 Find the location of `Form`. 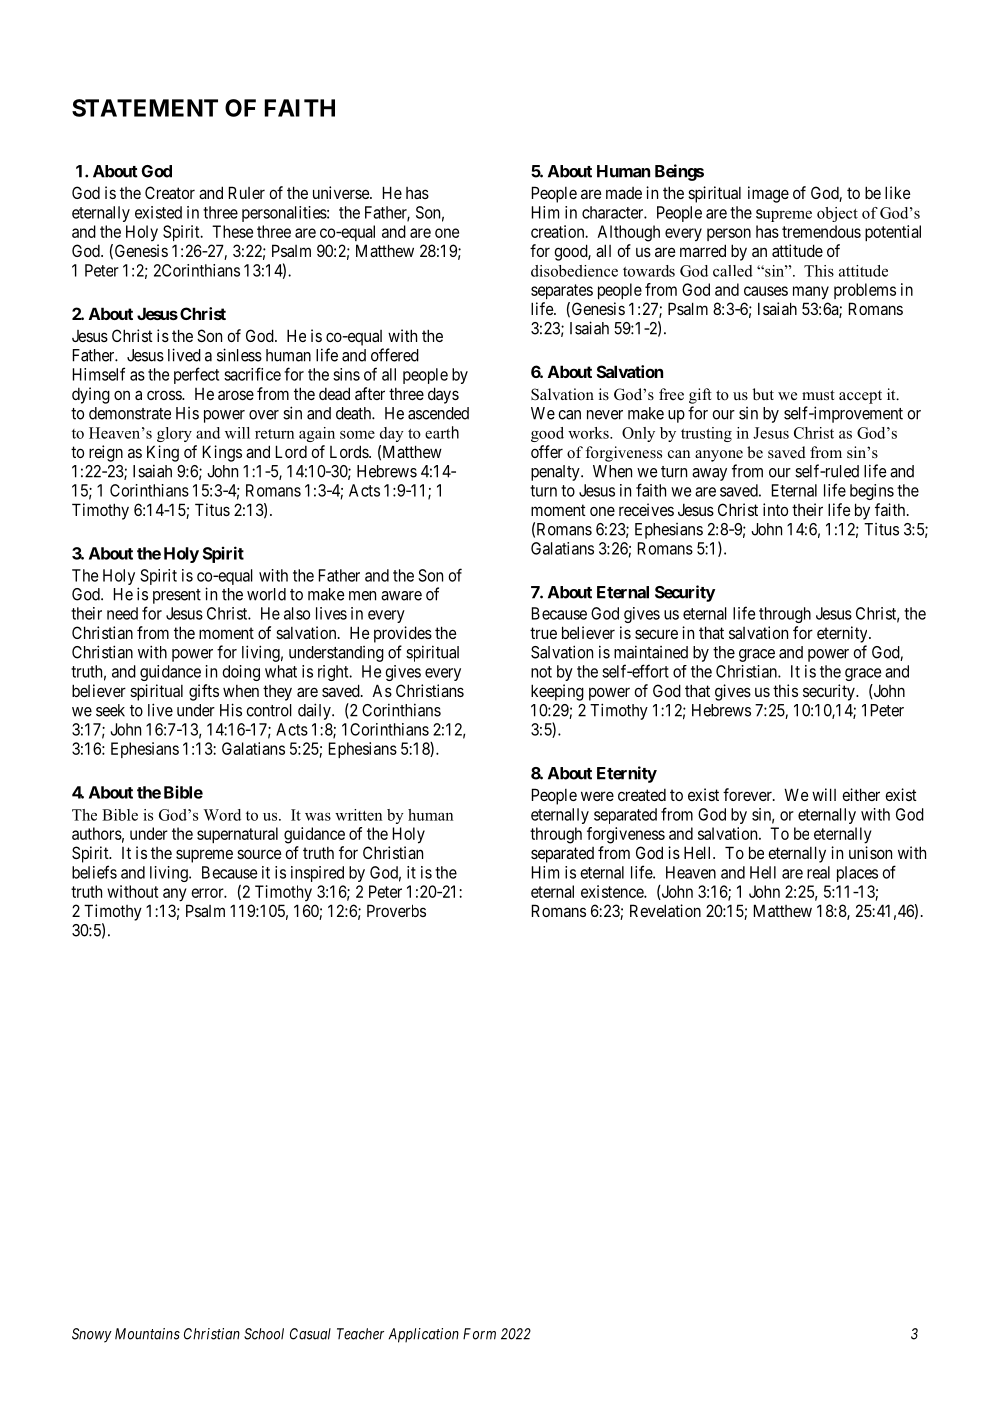

Form is located at coordinates (479, 1334).
